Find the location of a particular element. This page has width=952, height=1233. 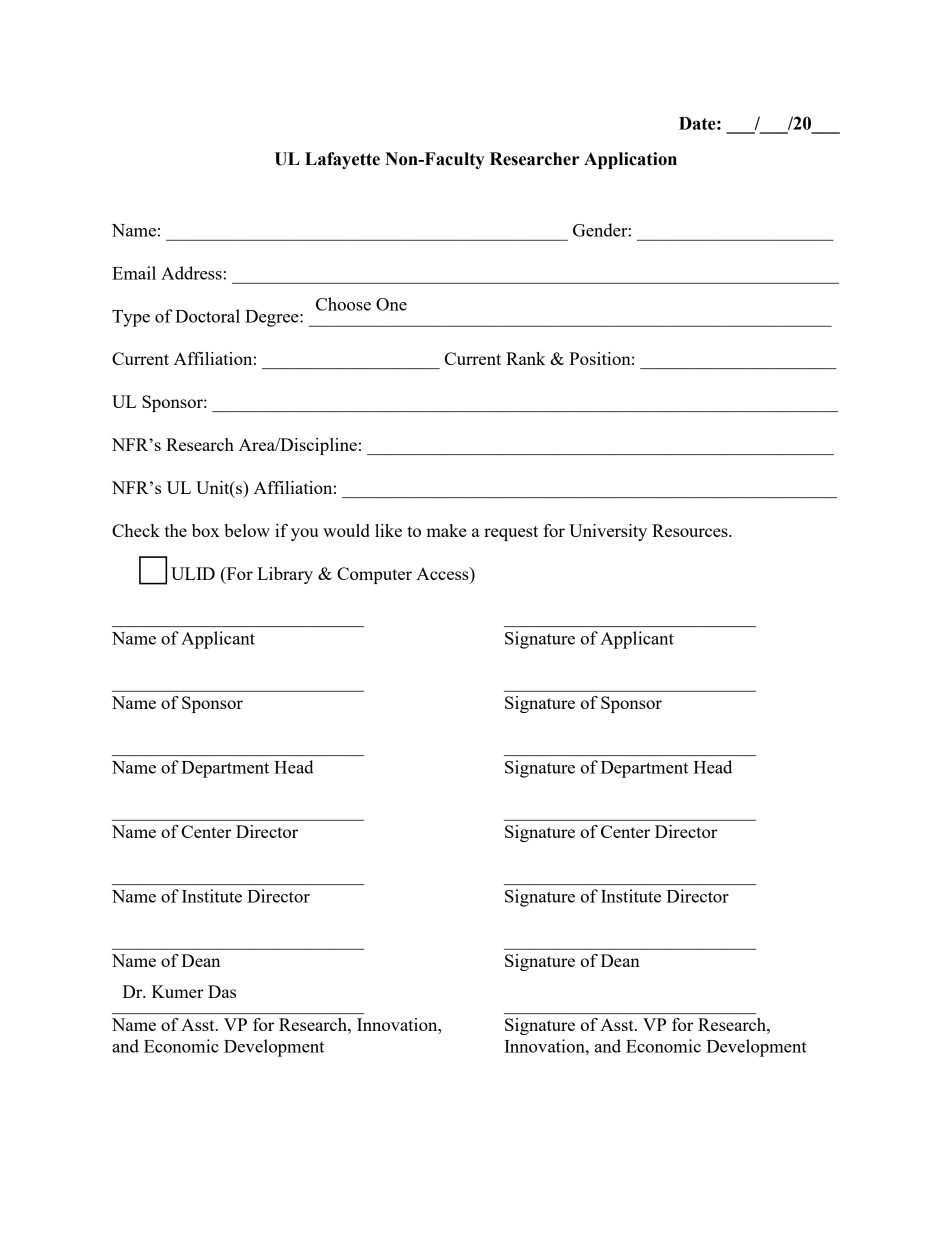

Application is located at coordinates (630, 160).
